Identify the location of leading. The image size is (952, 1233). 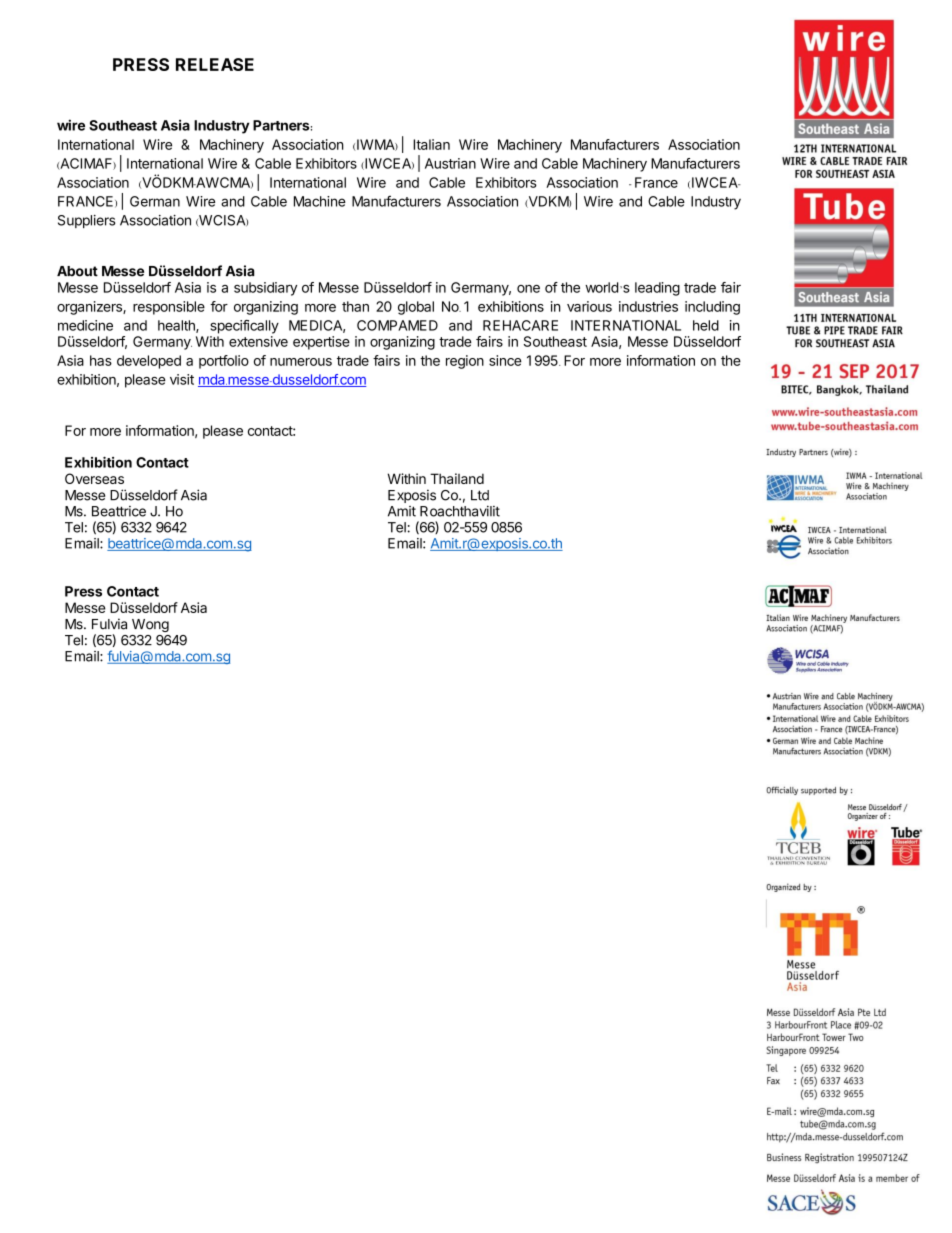
(657, 289).
